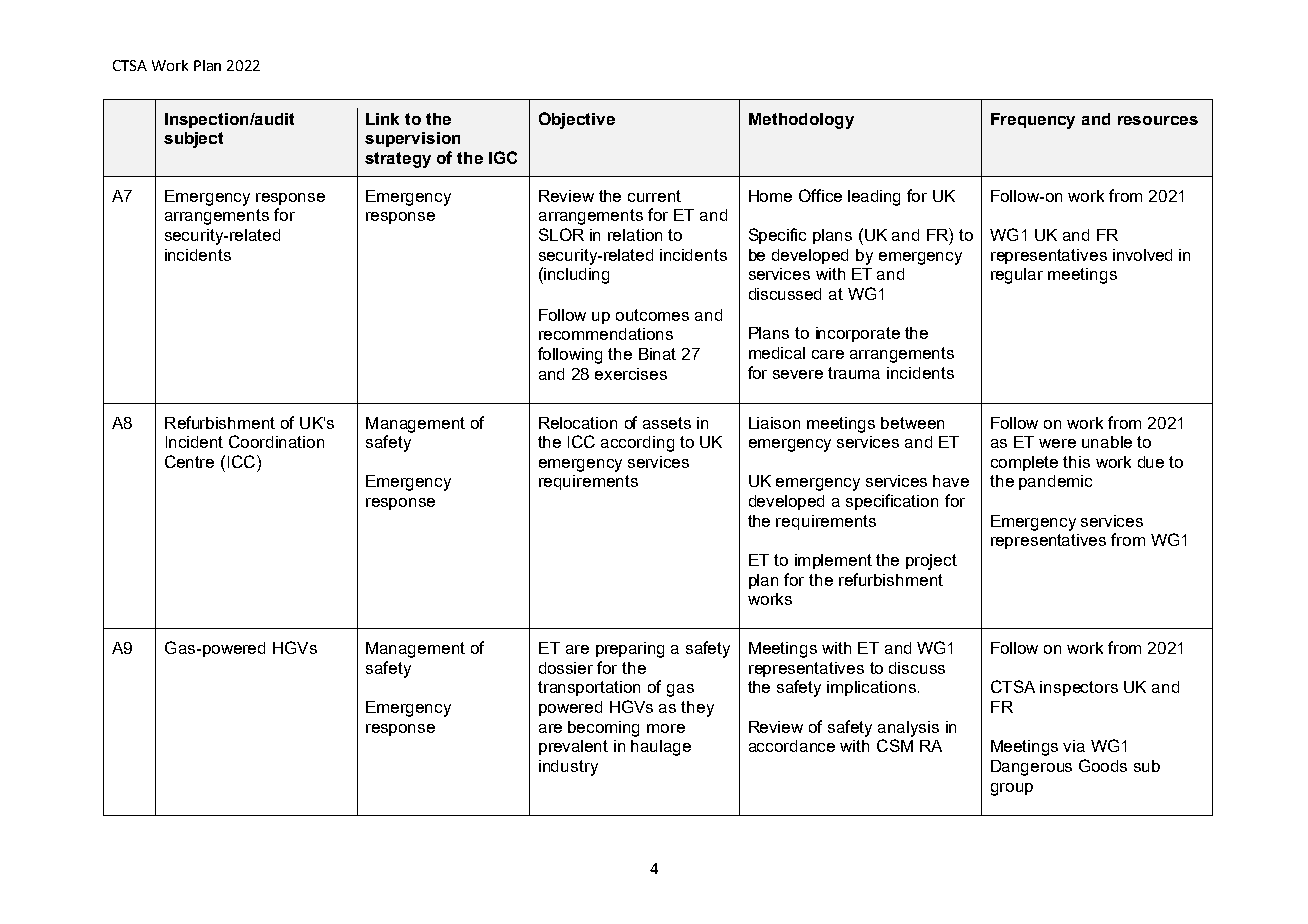  Describe the element at coordinates (1033, 121) in the screenshot. I see `Frequency` at that location.
